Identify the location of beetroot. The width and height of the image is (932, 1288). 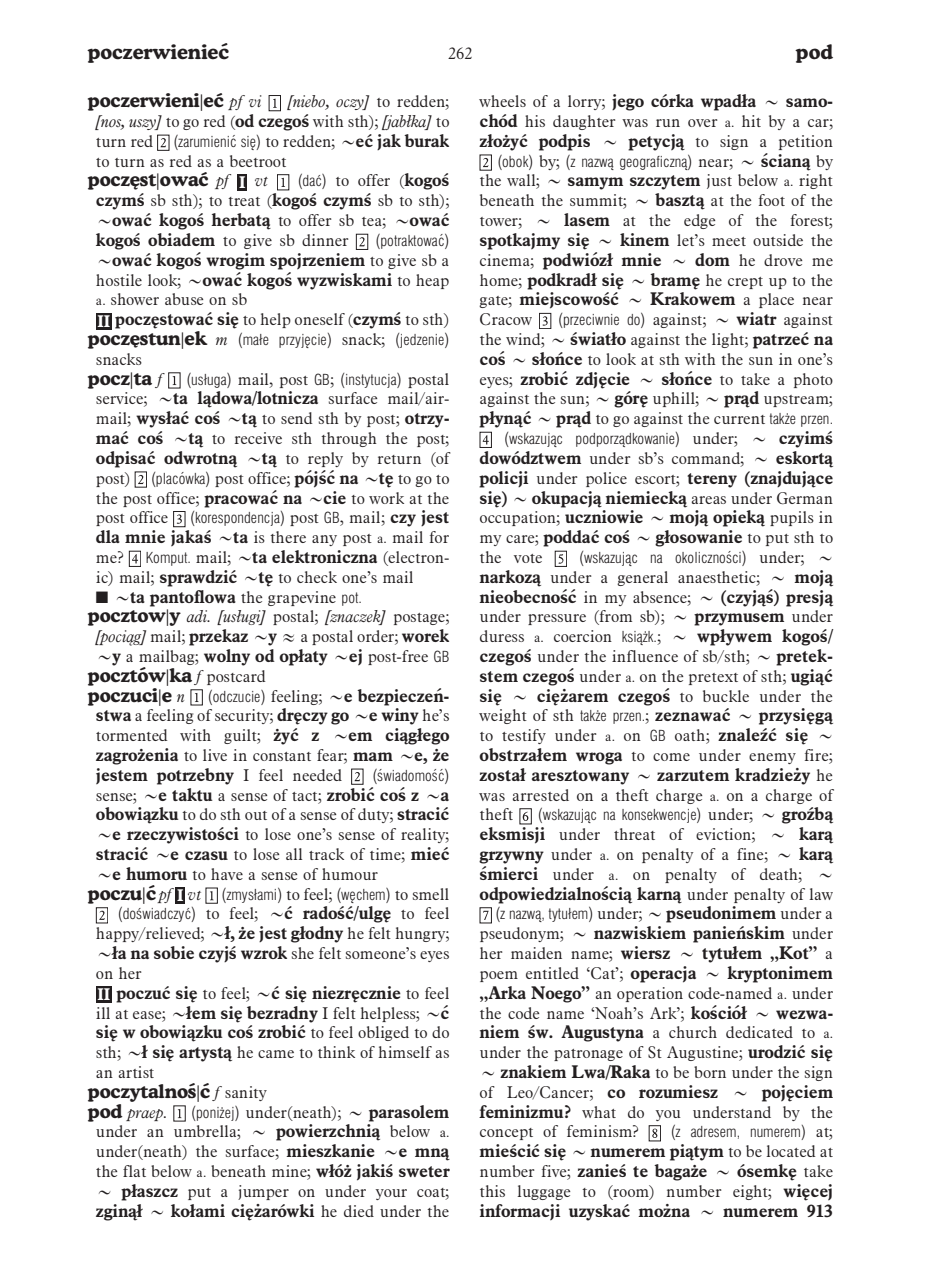
(258, 161).
